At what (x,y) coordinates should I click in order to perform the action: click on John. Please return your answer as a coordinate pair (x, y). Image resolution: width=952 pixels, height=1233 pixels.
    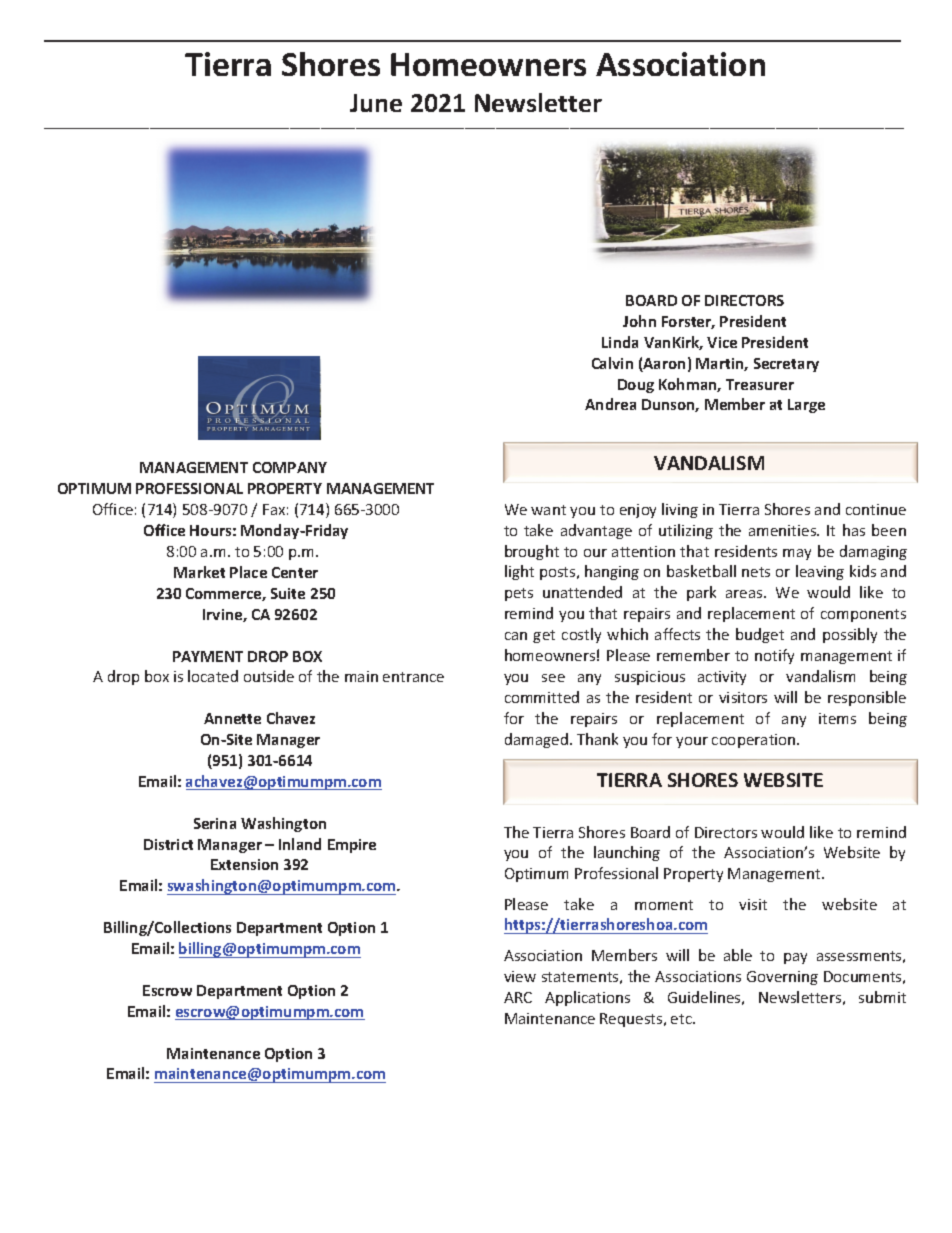
    Looking at the image, I should click on (639, 321).
